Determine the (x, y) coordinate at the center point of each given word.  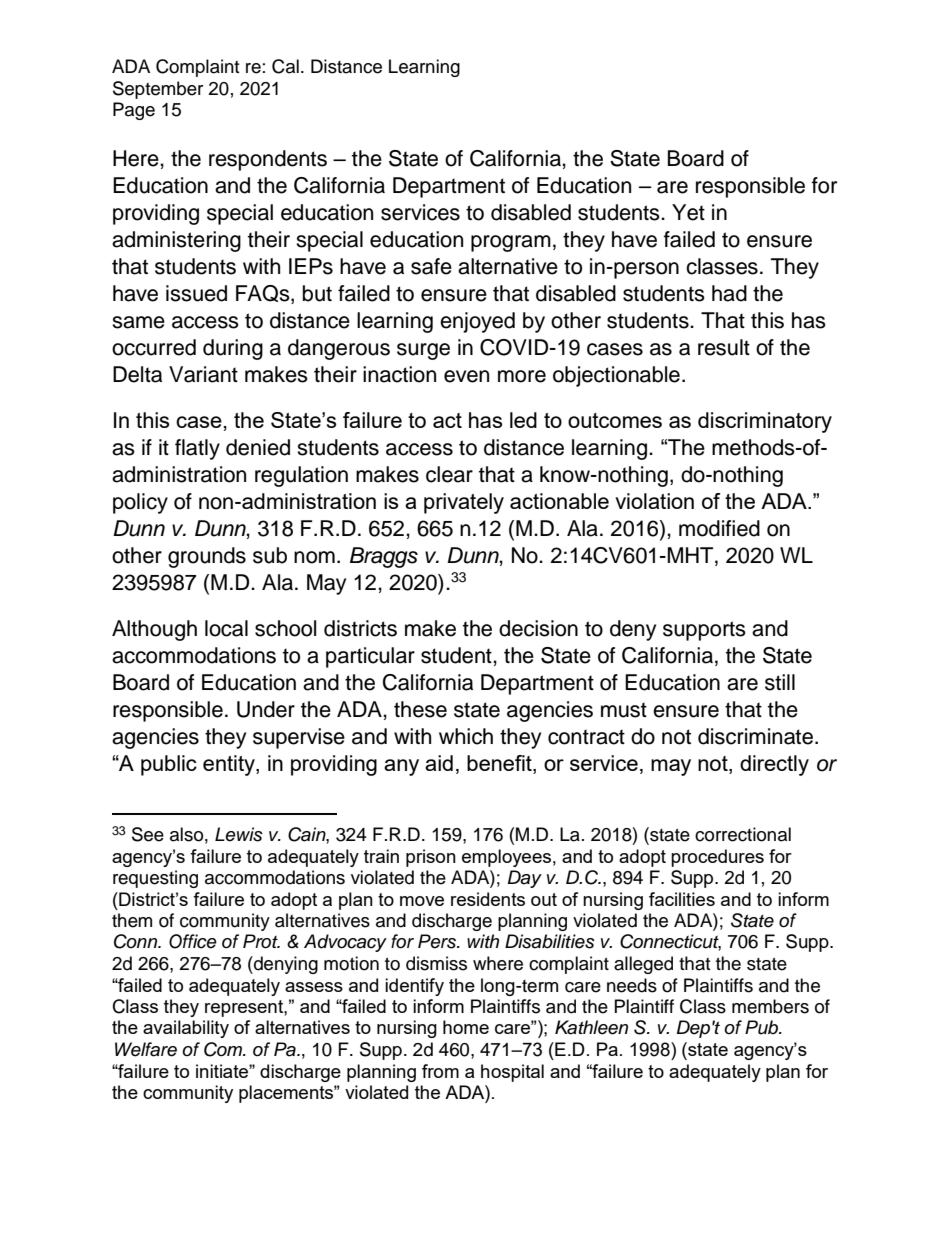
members (770, 1006)
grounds (207, 557)
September (158, 90)
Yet (688, 212)
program (511, 243)
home (466, 1027)
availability (186, 1029)
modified (719, 528)
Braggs (384, 557)
